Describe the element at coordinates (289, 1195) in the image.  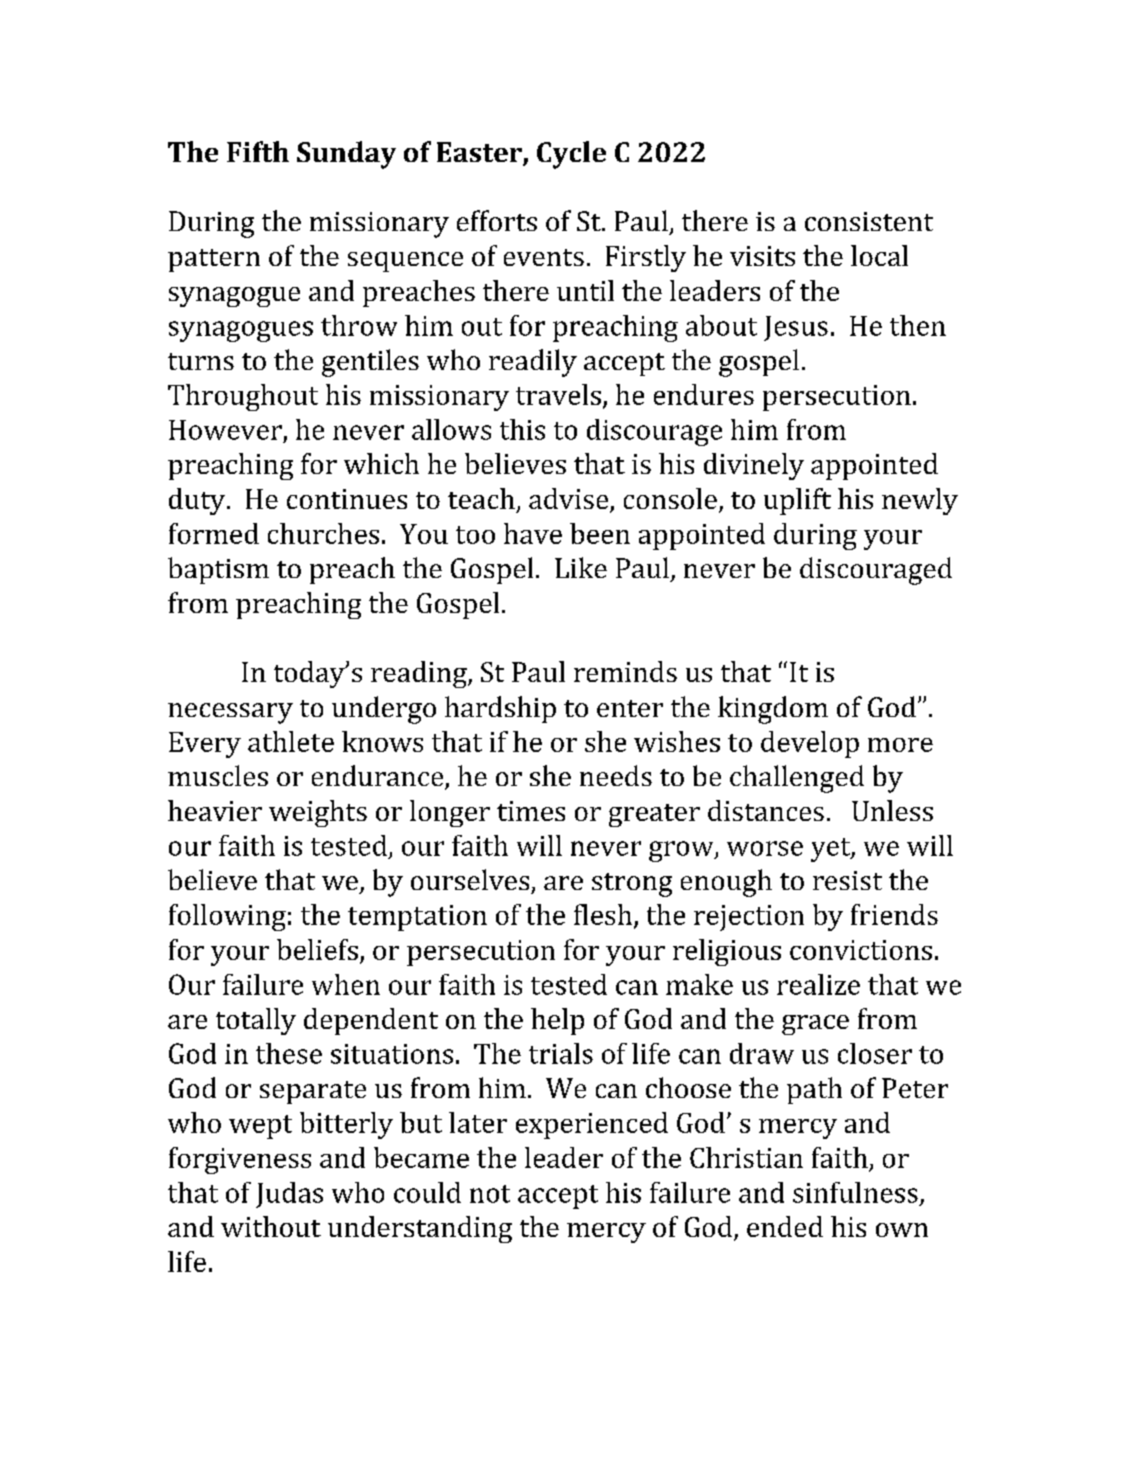
I see `Judas` at that location.
